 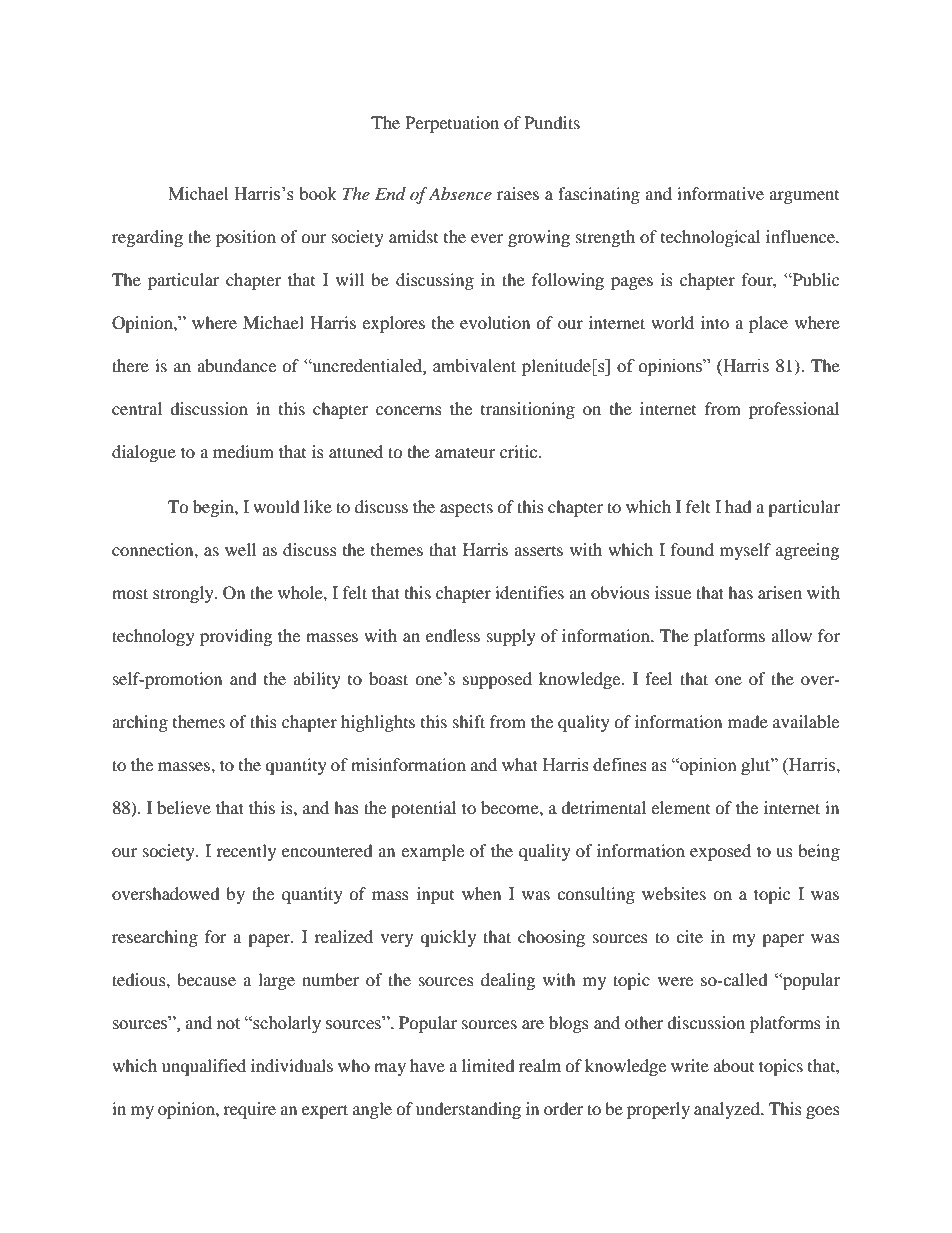 What do you see at coordinates (748, 721) in the image?
I see `made` at bounding box center [748, 721].
